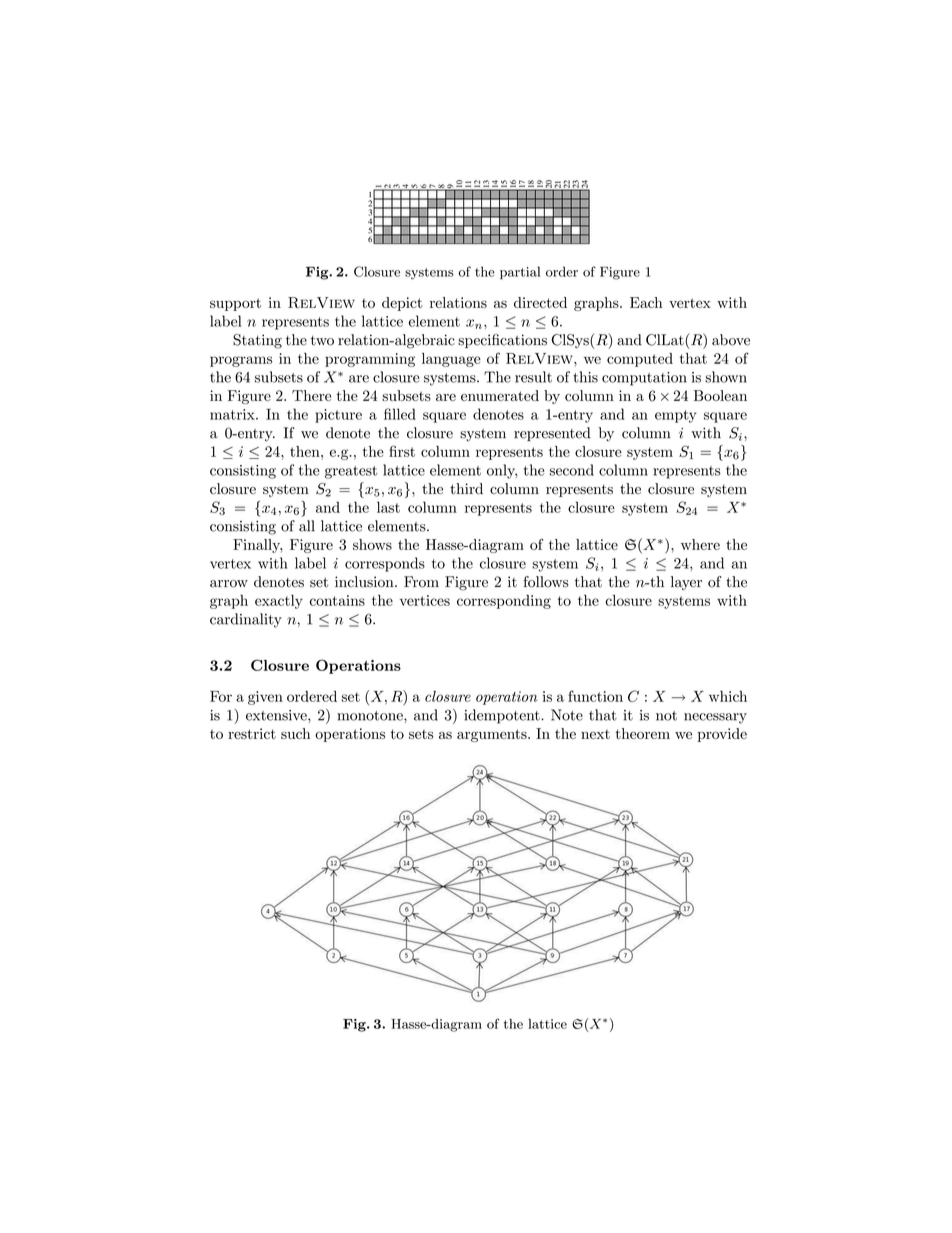 The width and height of the screenshot is (952, 1233). I want to click on empty, so click(675, 416).
